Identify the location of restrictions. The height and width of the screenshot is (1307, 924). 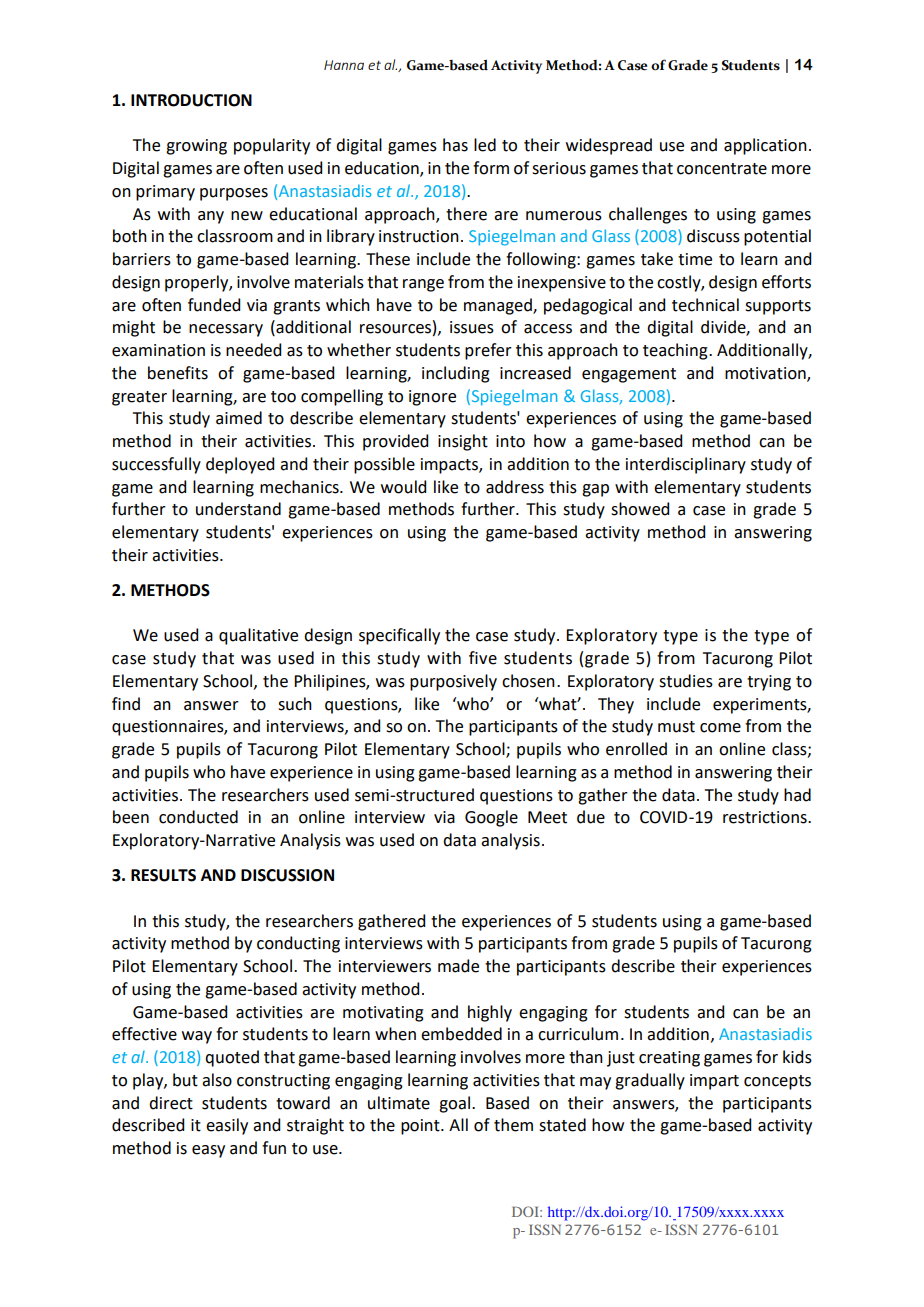
(766, 817).
